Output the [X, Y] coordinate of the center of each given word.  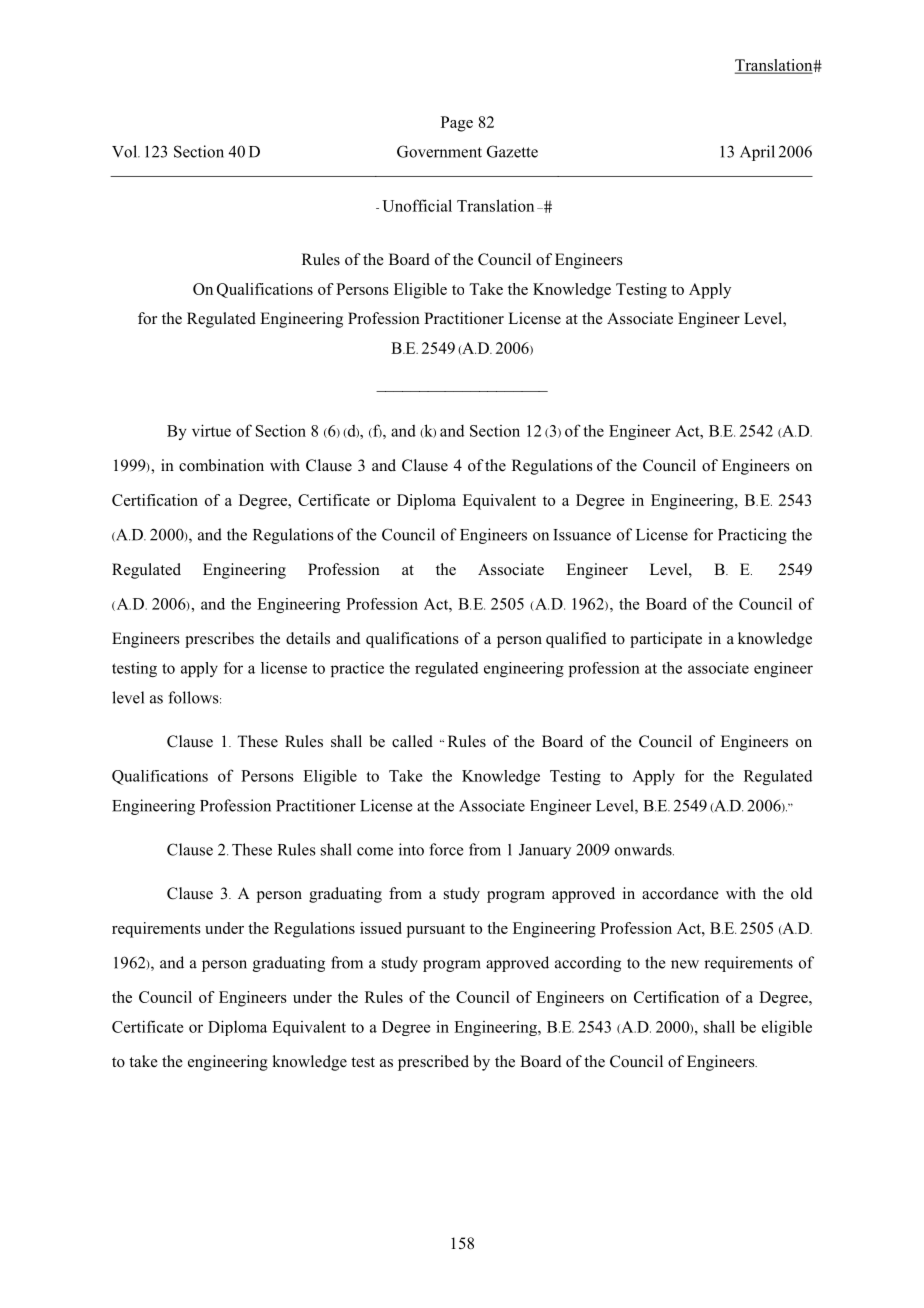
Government [439, 151]
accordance [680, 893]
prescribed [433, 1063]
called [412, 741]
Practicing [752, 536]
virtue [211, 430]
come [375, 851]
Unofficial [417, 205]
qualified [576, 640]
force [446, 849]
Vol [125, 151]
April [757, 153]
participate [666, 640]
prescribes [219, 640]
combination [221, 465]
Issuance [582, 535]
